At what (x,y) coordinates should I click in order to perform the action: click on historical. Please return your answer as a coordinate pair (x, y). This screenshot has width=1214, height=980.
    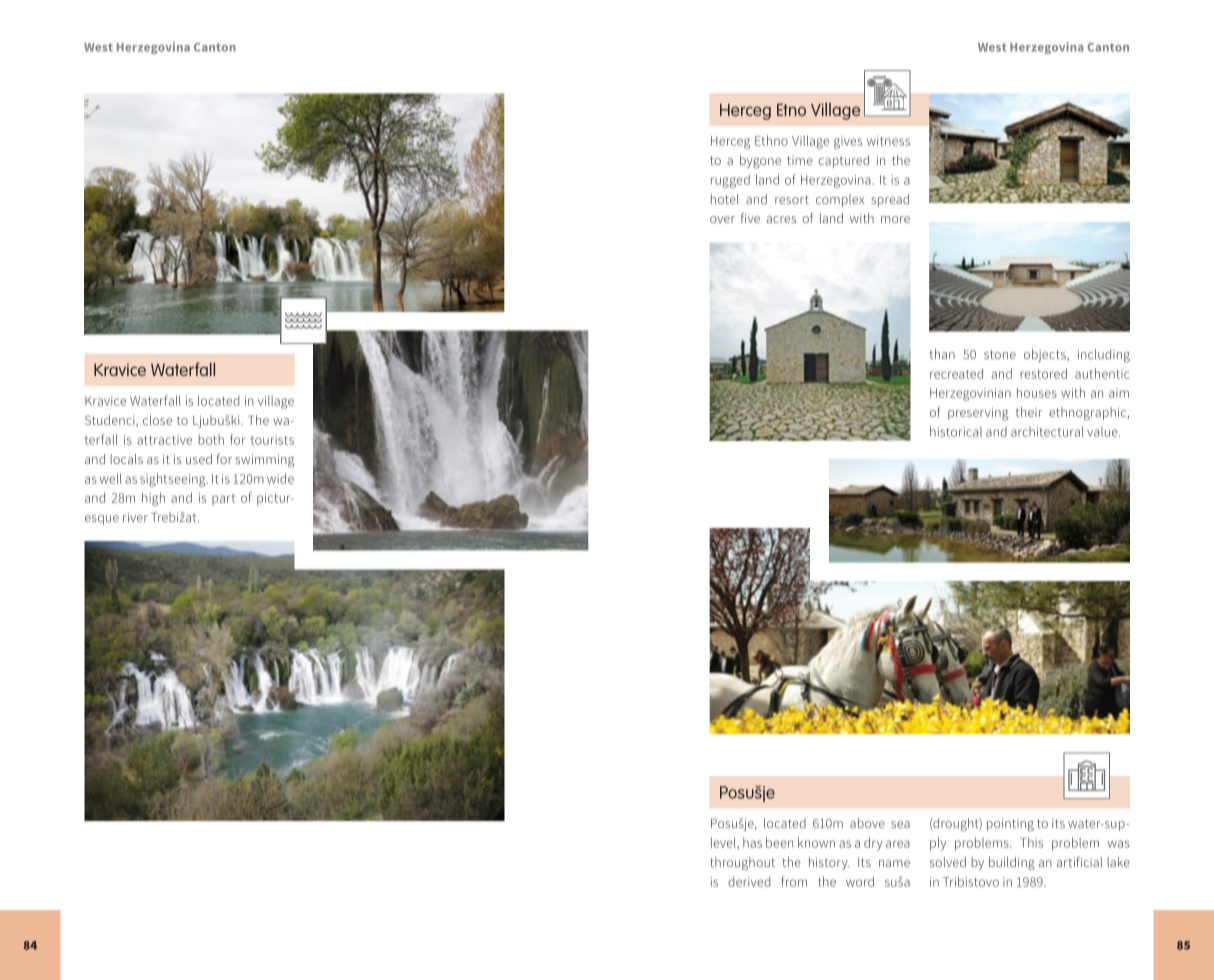
    Looking at the image, I should click on (956, 431).
